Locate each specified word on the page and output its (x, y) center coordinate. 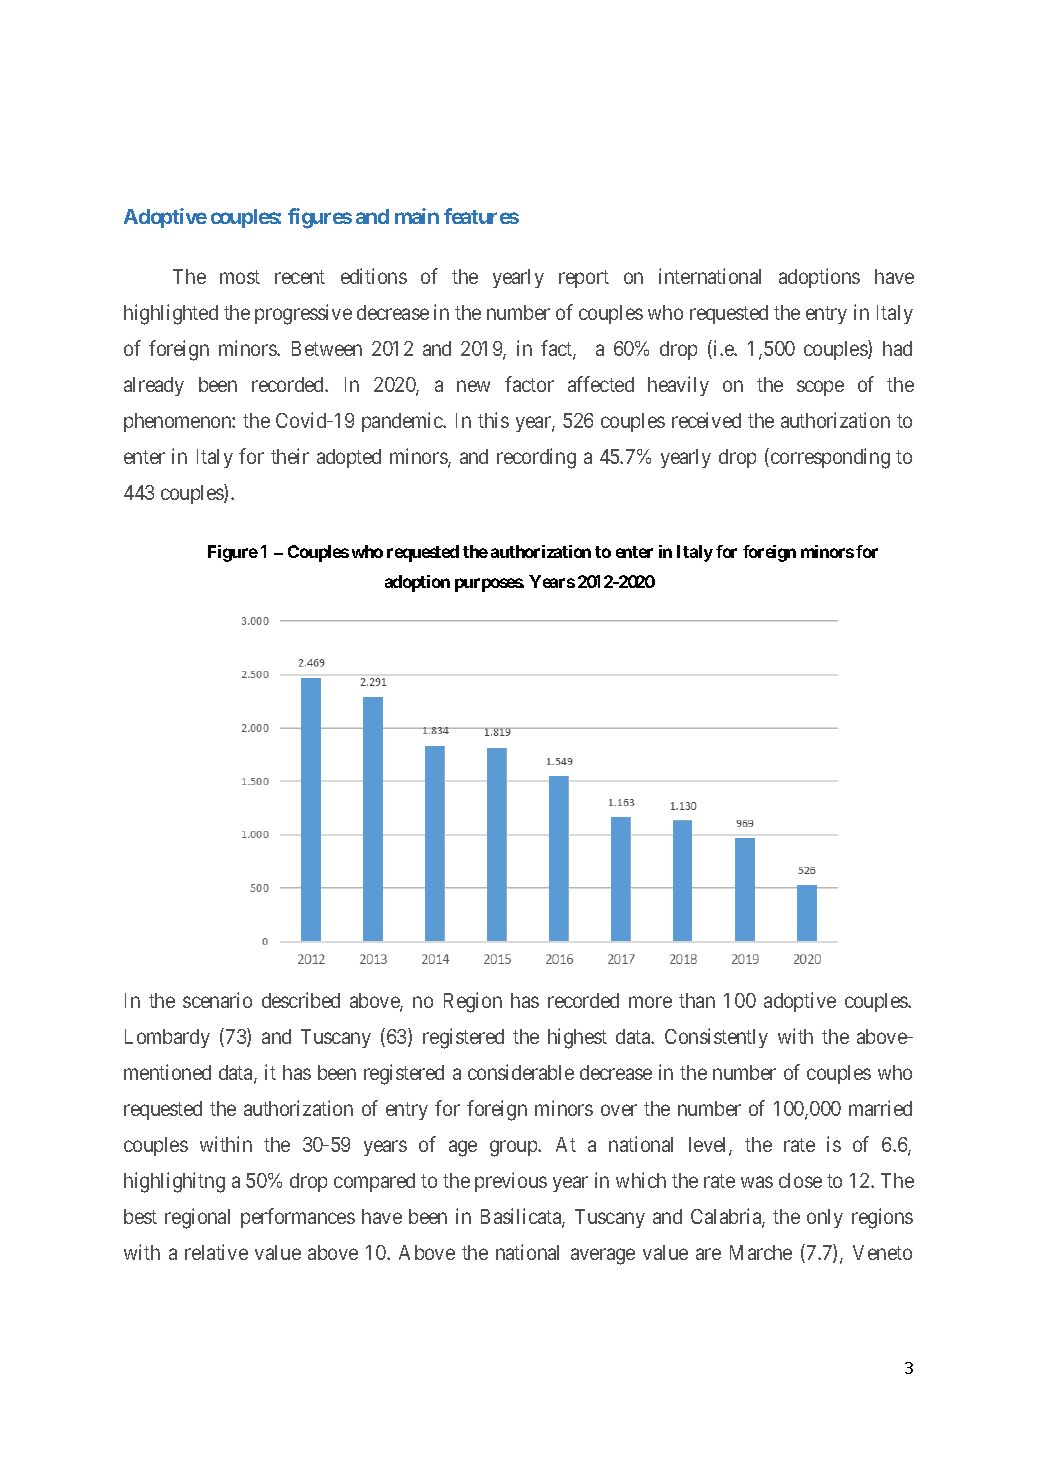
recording (536, 458)
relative (216, 1252)
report (584, 279)
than (697, 1000)
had (897, 348)
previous (511, 1182)
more (650, 1002)
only (825, 1218)
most (240, 277)
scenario (217, 1000)
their (290, 456)
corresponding (830, 458)
